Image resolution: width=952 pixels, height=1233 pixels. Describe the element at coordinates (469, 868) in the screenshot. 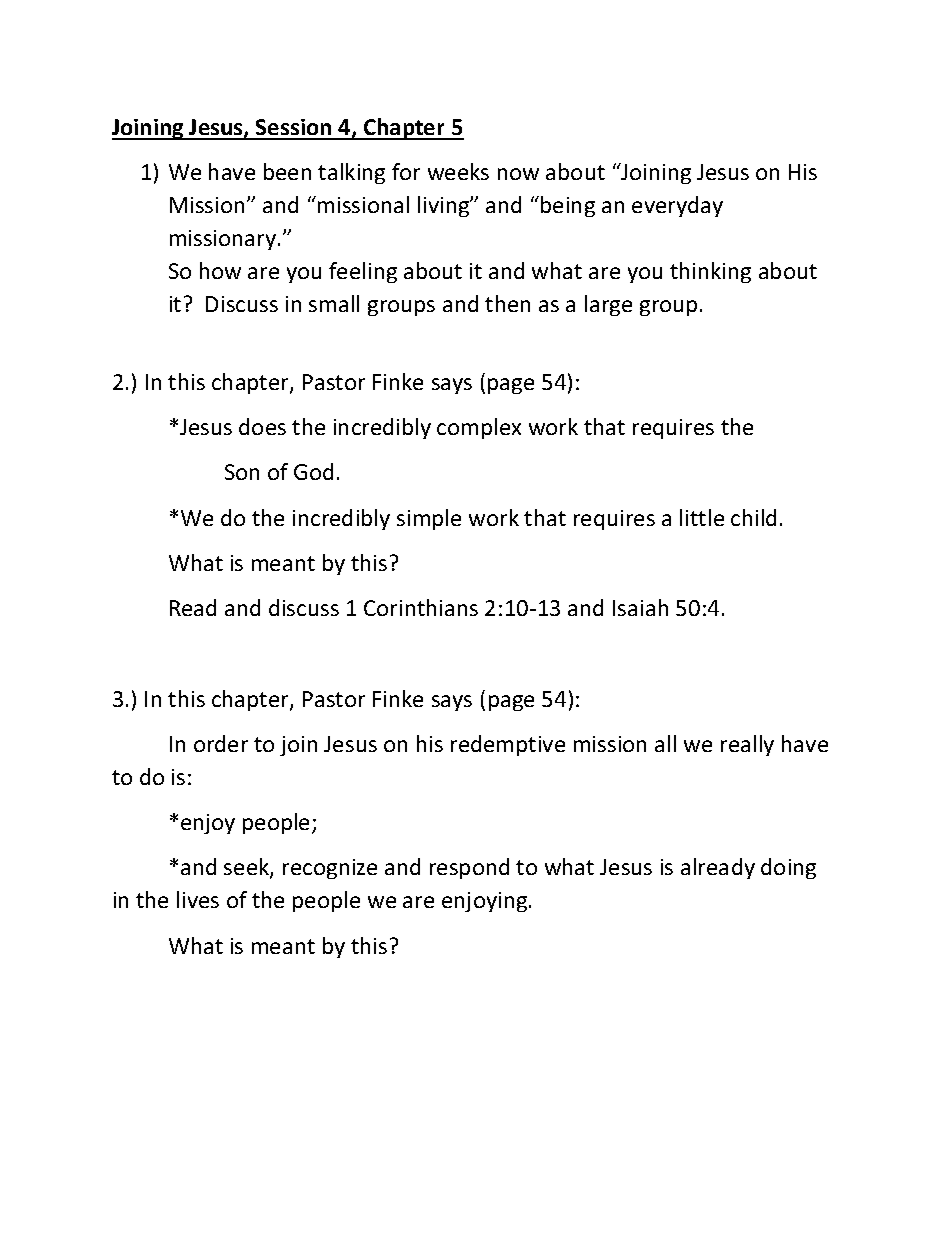

I see `respond` at that location.
